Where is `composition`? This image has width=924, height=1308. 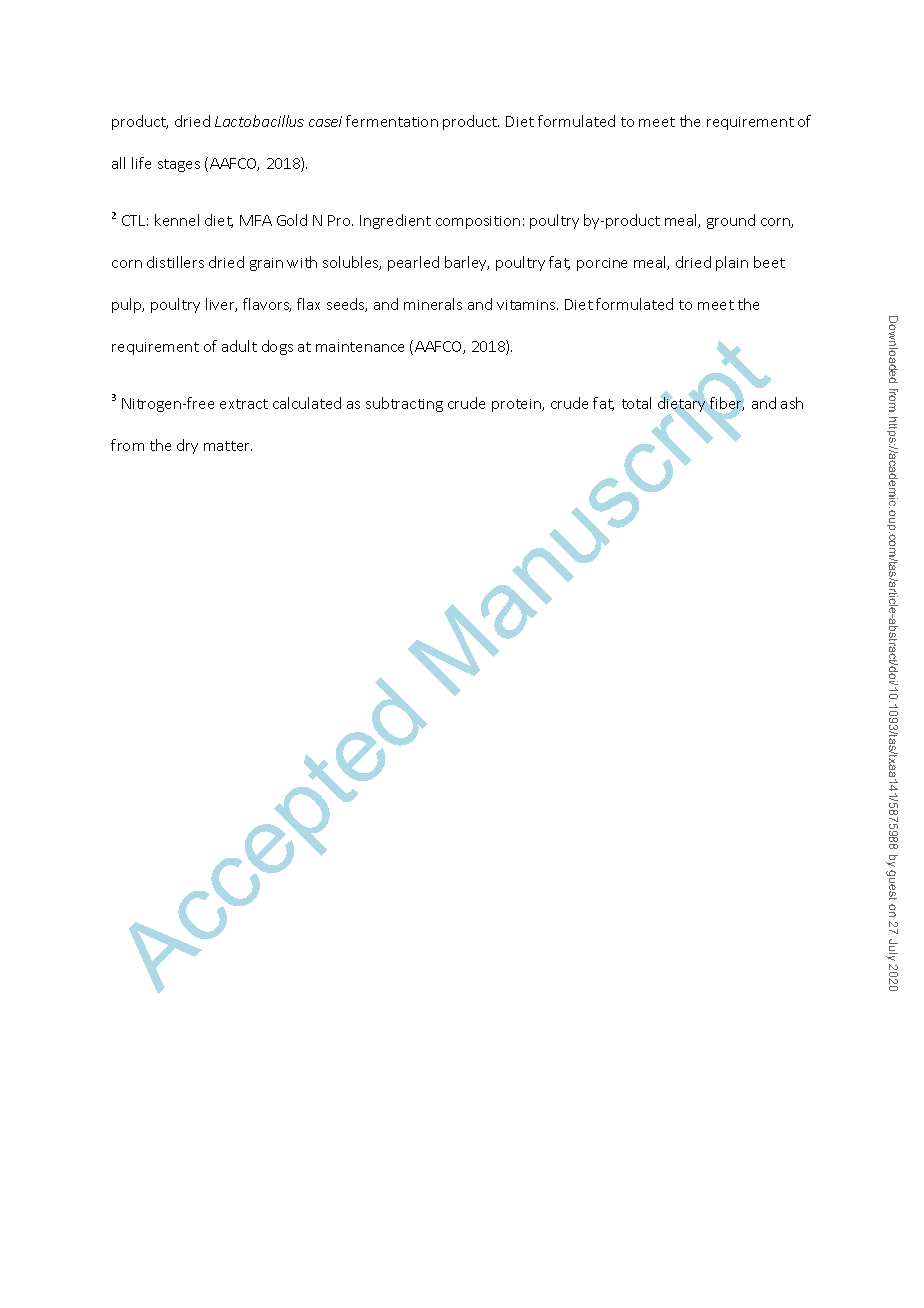 composition is located at coordinates (478, 222).
